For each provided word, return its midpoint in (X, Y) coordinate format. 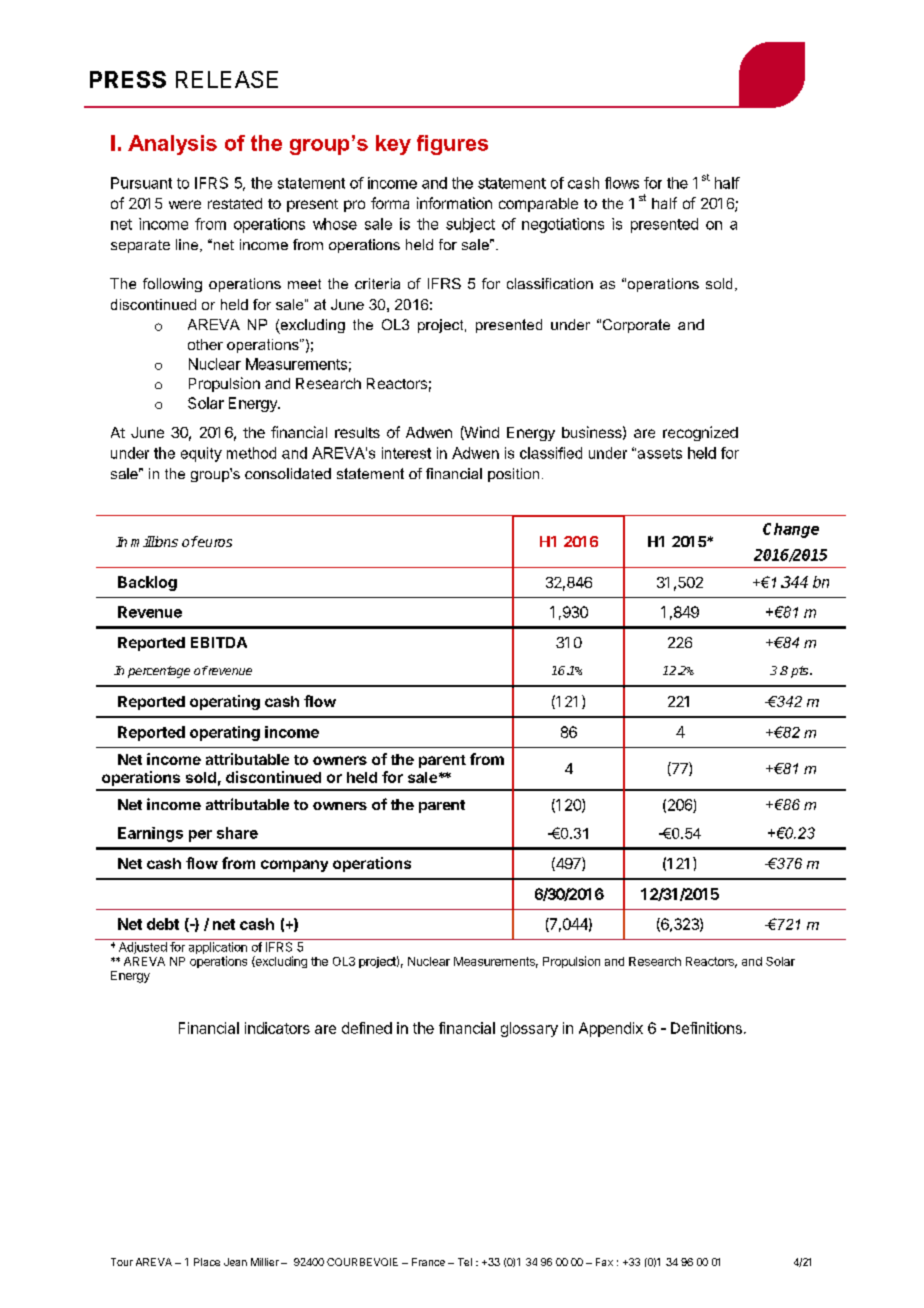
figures (452, 145)
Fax (604, 1262)
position (513, 475)
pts (799, 672)
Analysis (172, 145)
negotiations (563, 225)
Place (207, 1262)
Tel (465, 1262)
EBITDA (219, 642)
